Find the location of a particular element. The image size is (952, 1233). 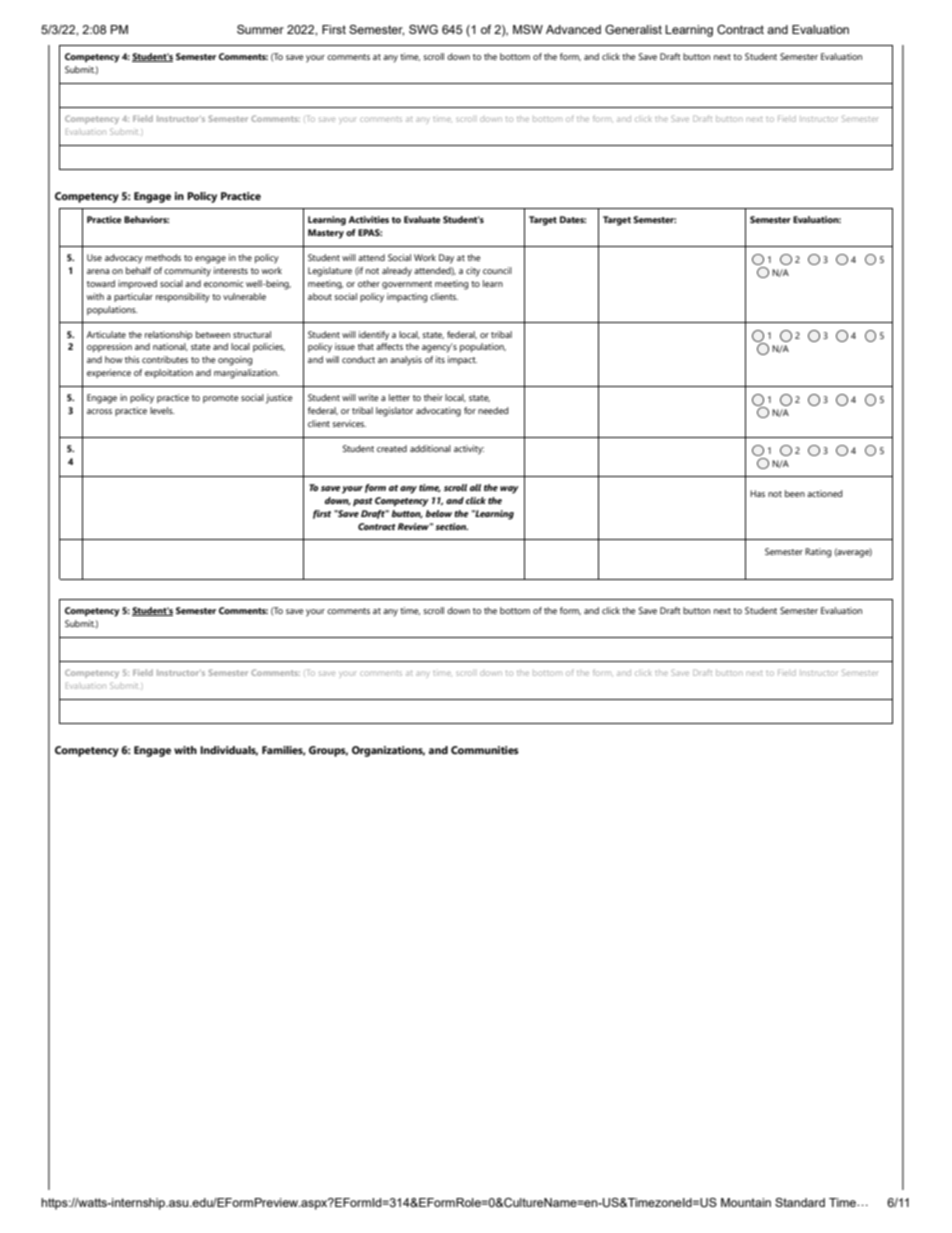

Summer is located at coordinates (260, 29).
